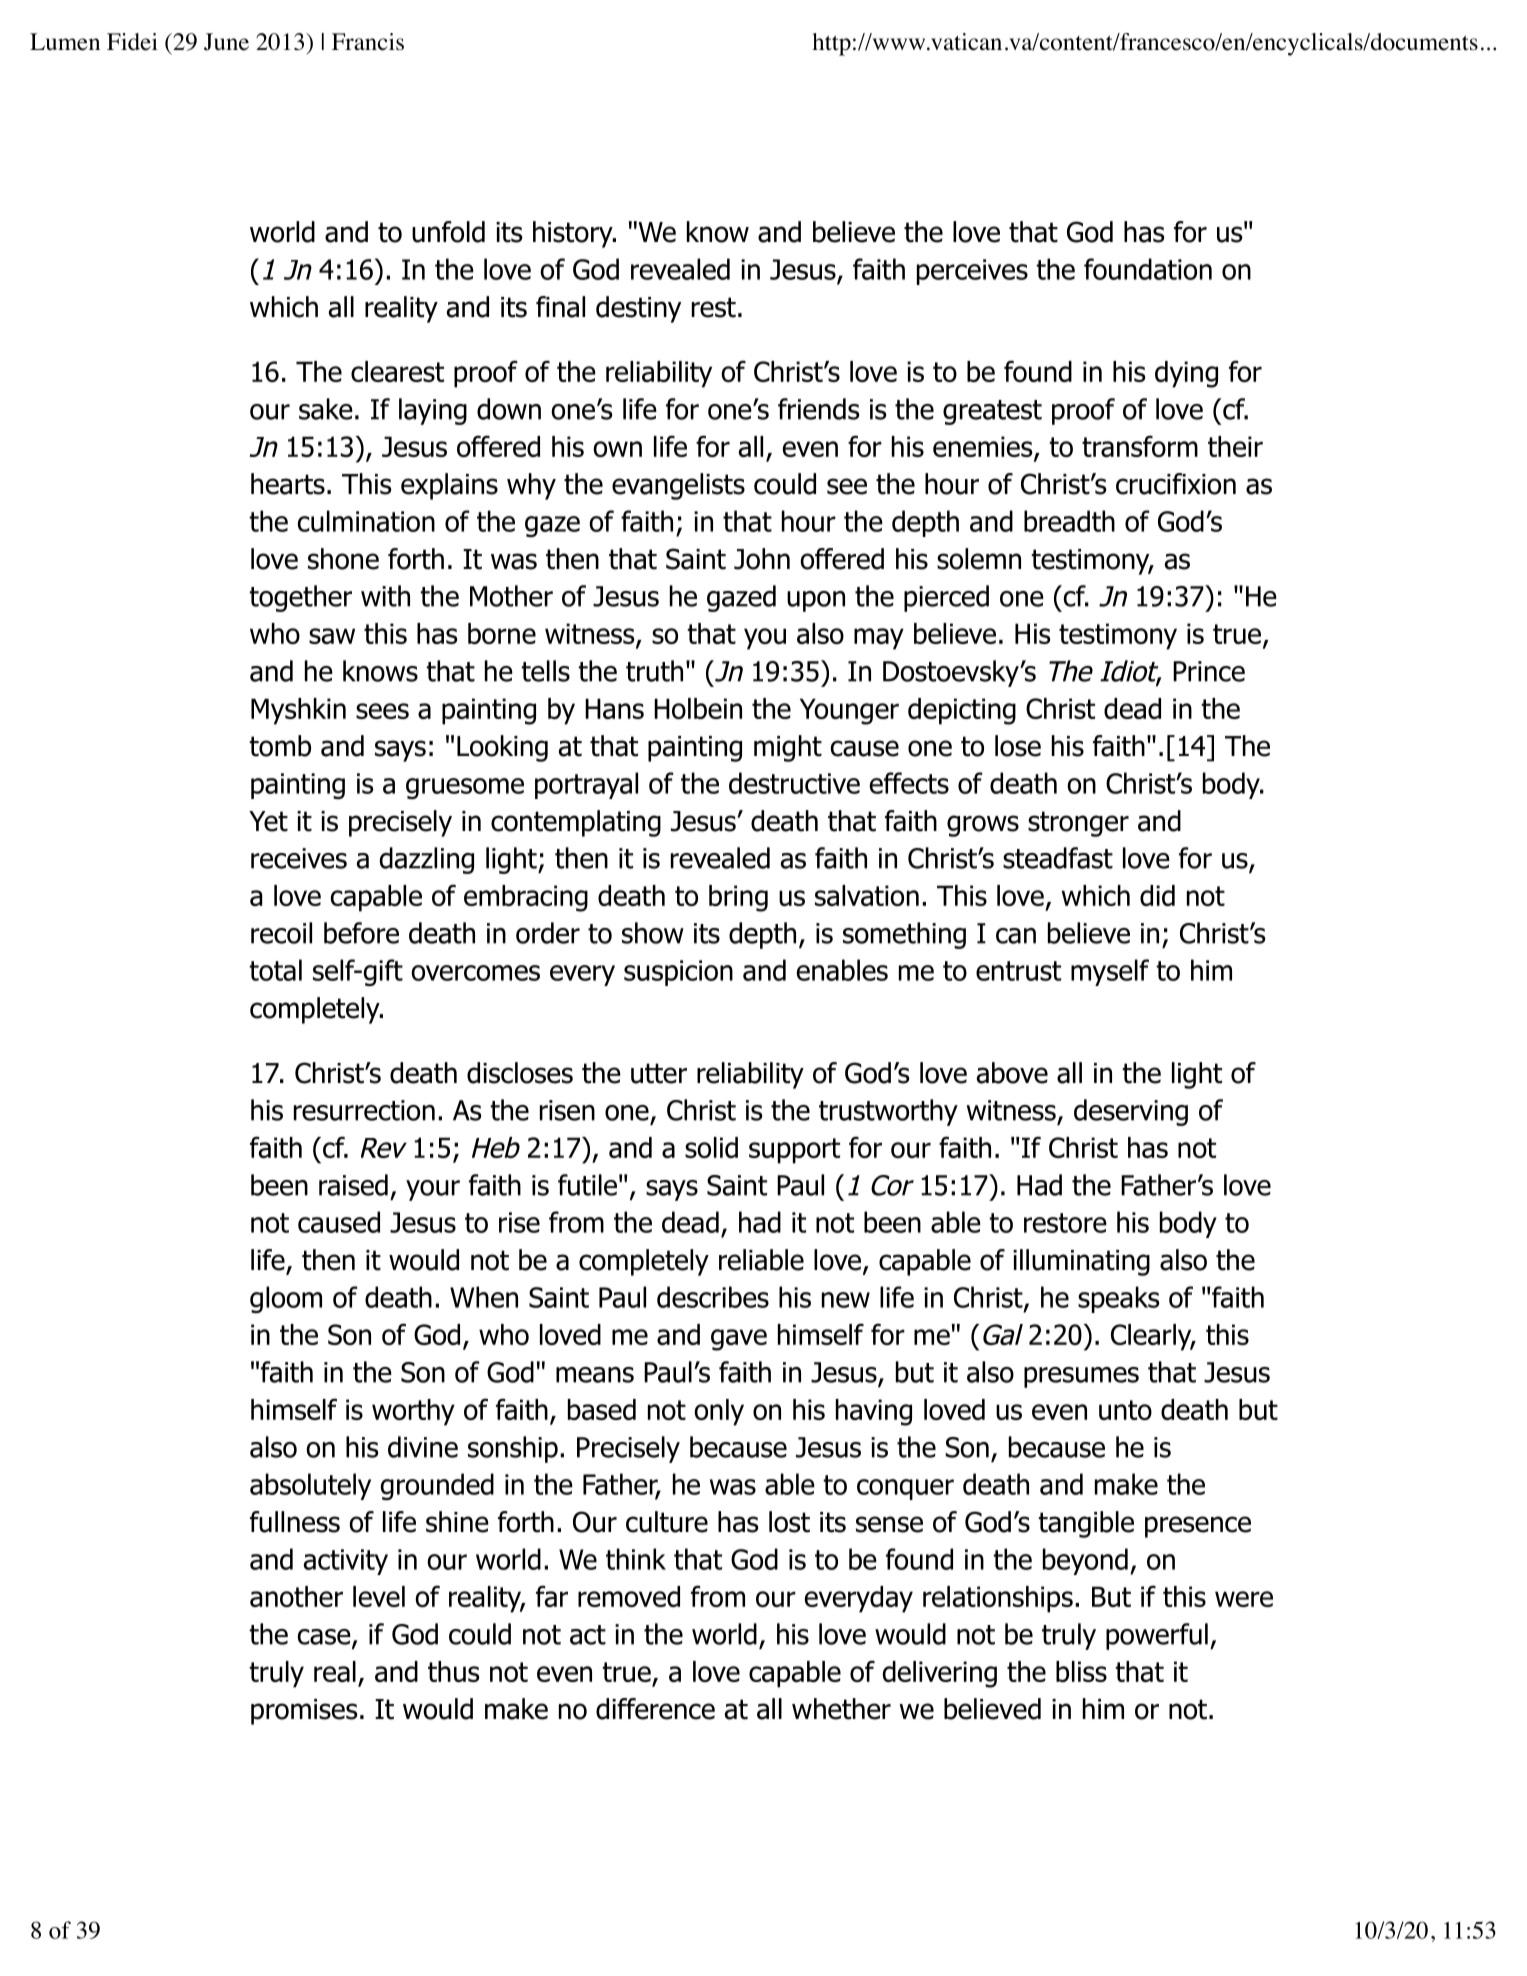  I want to click on illuminating, so click(1081, 1262).
